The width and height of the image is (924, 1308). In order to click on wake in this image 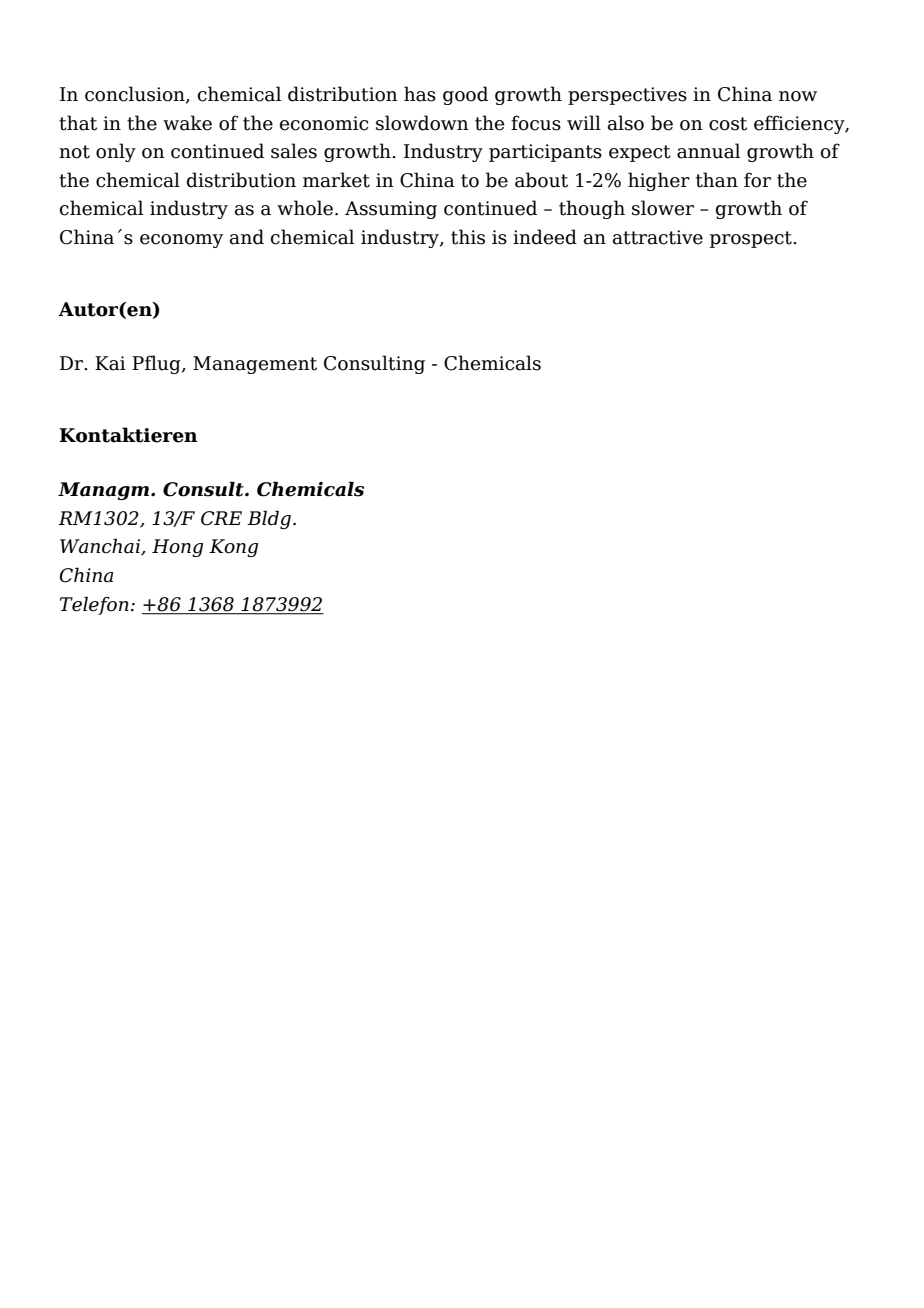, I will do `click(187, 123)`.
